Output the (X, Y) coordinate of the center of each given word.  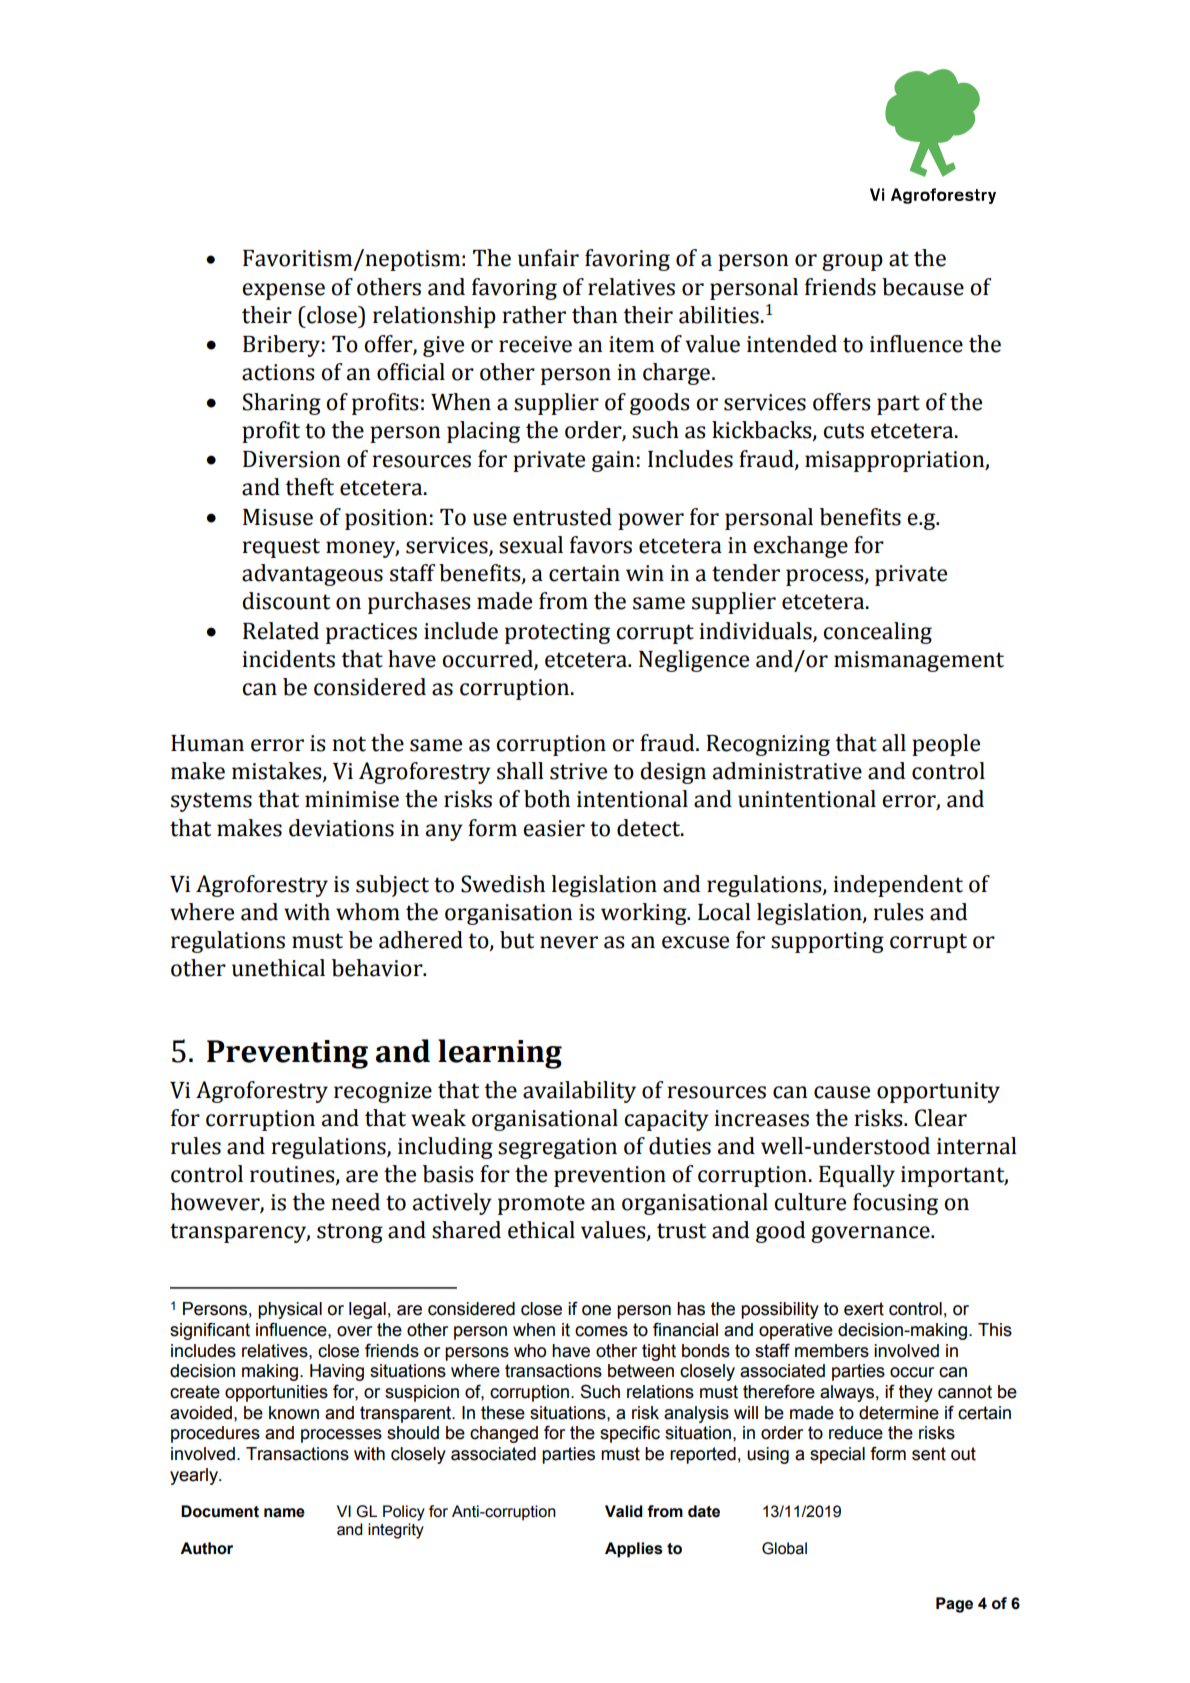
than (595, 315)
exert (864, 1309)
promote (541, 1205)
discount (286, 601)
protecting (557, 633)
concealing (877, 633)
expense (283, 291)
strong (350, 1233)
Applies (634, 1550)
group (852, 262)
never (569, 942)
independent (898, 886)
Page (954, 1605)
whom (368, 912)
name (284, 1513)
